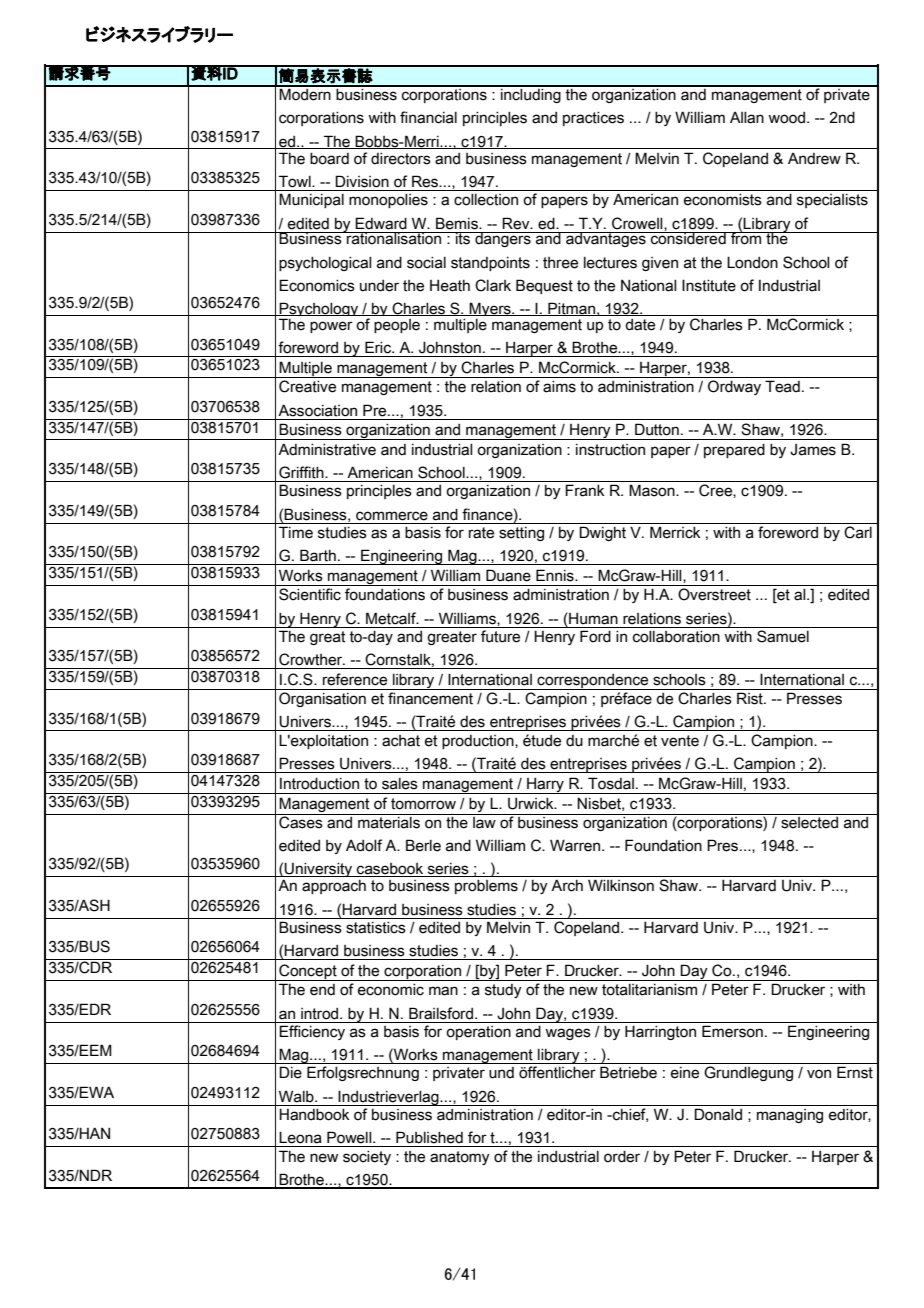 This page has width=924, height=1308. What do you see at coordinates (401, 159) in the page?
I see `directors` at bounding box center [401, 159].
